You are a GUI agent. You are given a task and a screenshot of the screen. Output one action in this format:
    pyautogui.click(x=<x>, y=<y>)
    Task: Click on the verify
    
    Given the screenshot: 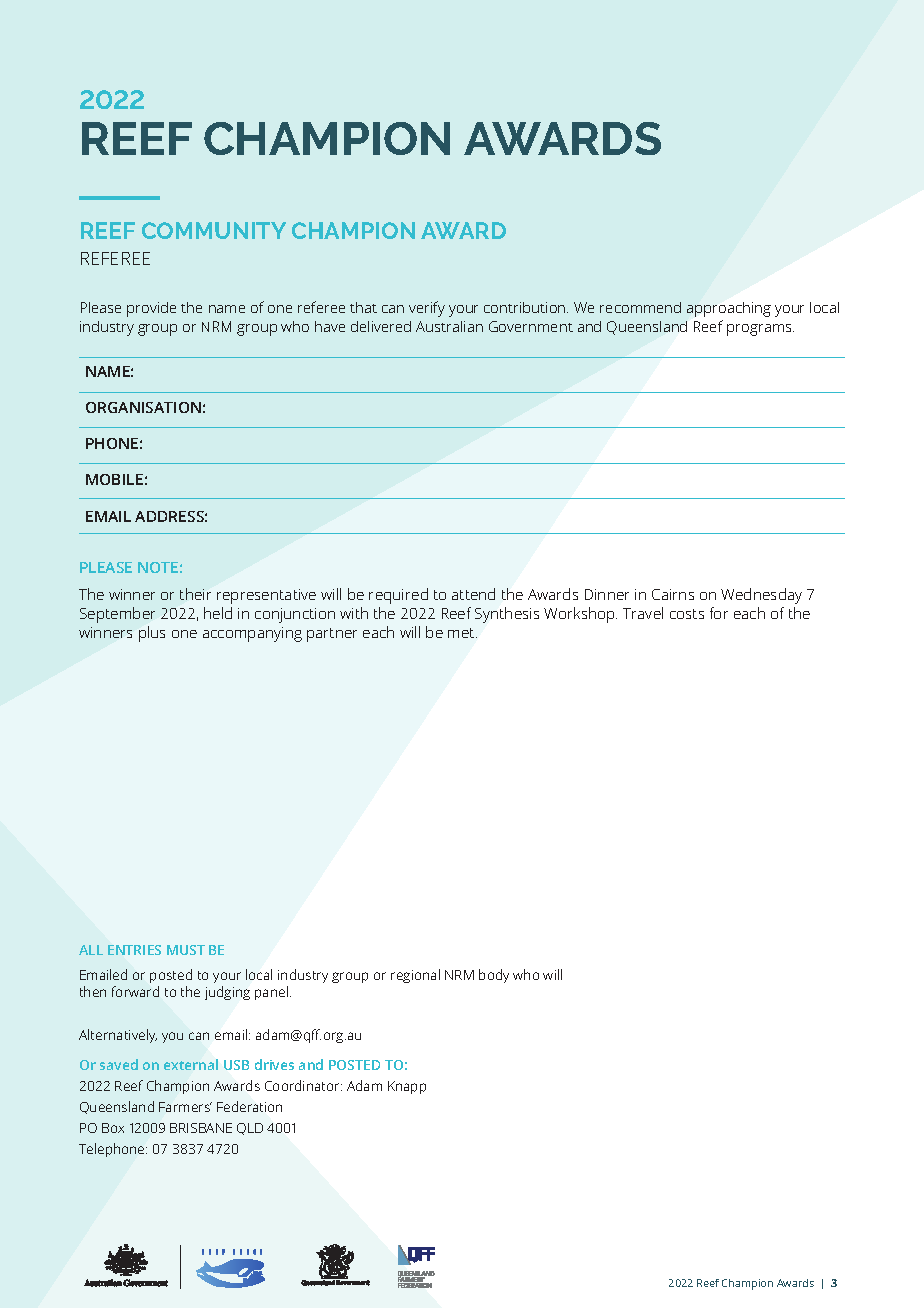 What is the action you would take?
    pyautogui.click(x=427, y=309)
